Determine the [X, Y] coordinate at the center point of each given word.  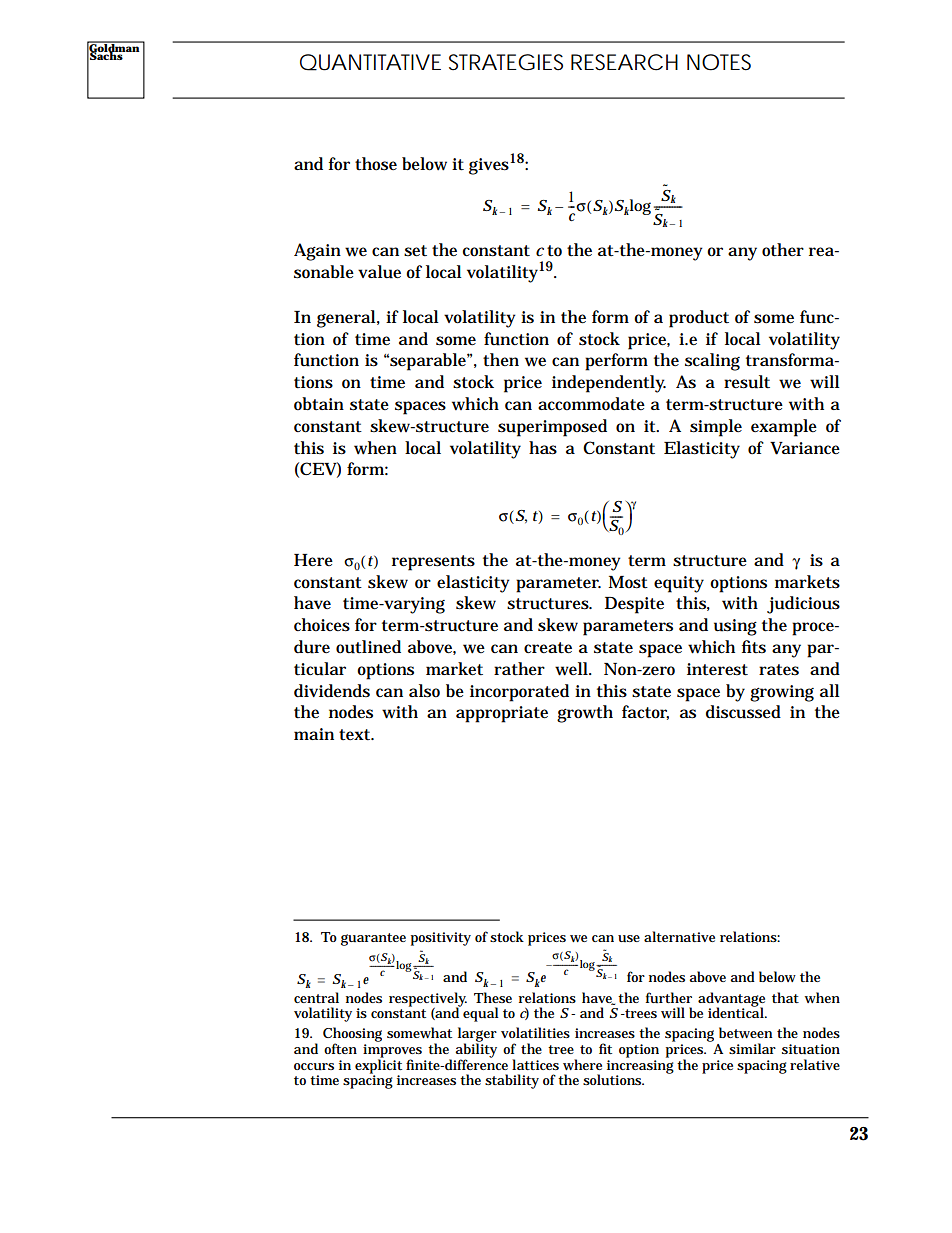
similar [752, 1048]
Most [628, 582]
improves [392, 1052]
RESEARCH [624, 62]
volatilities [535, 1032]
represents [433, 563]
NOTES [719, 62]
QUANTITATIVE [370, 62]
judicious [803, 605]
